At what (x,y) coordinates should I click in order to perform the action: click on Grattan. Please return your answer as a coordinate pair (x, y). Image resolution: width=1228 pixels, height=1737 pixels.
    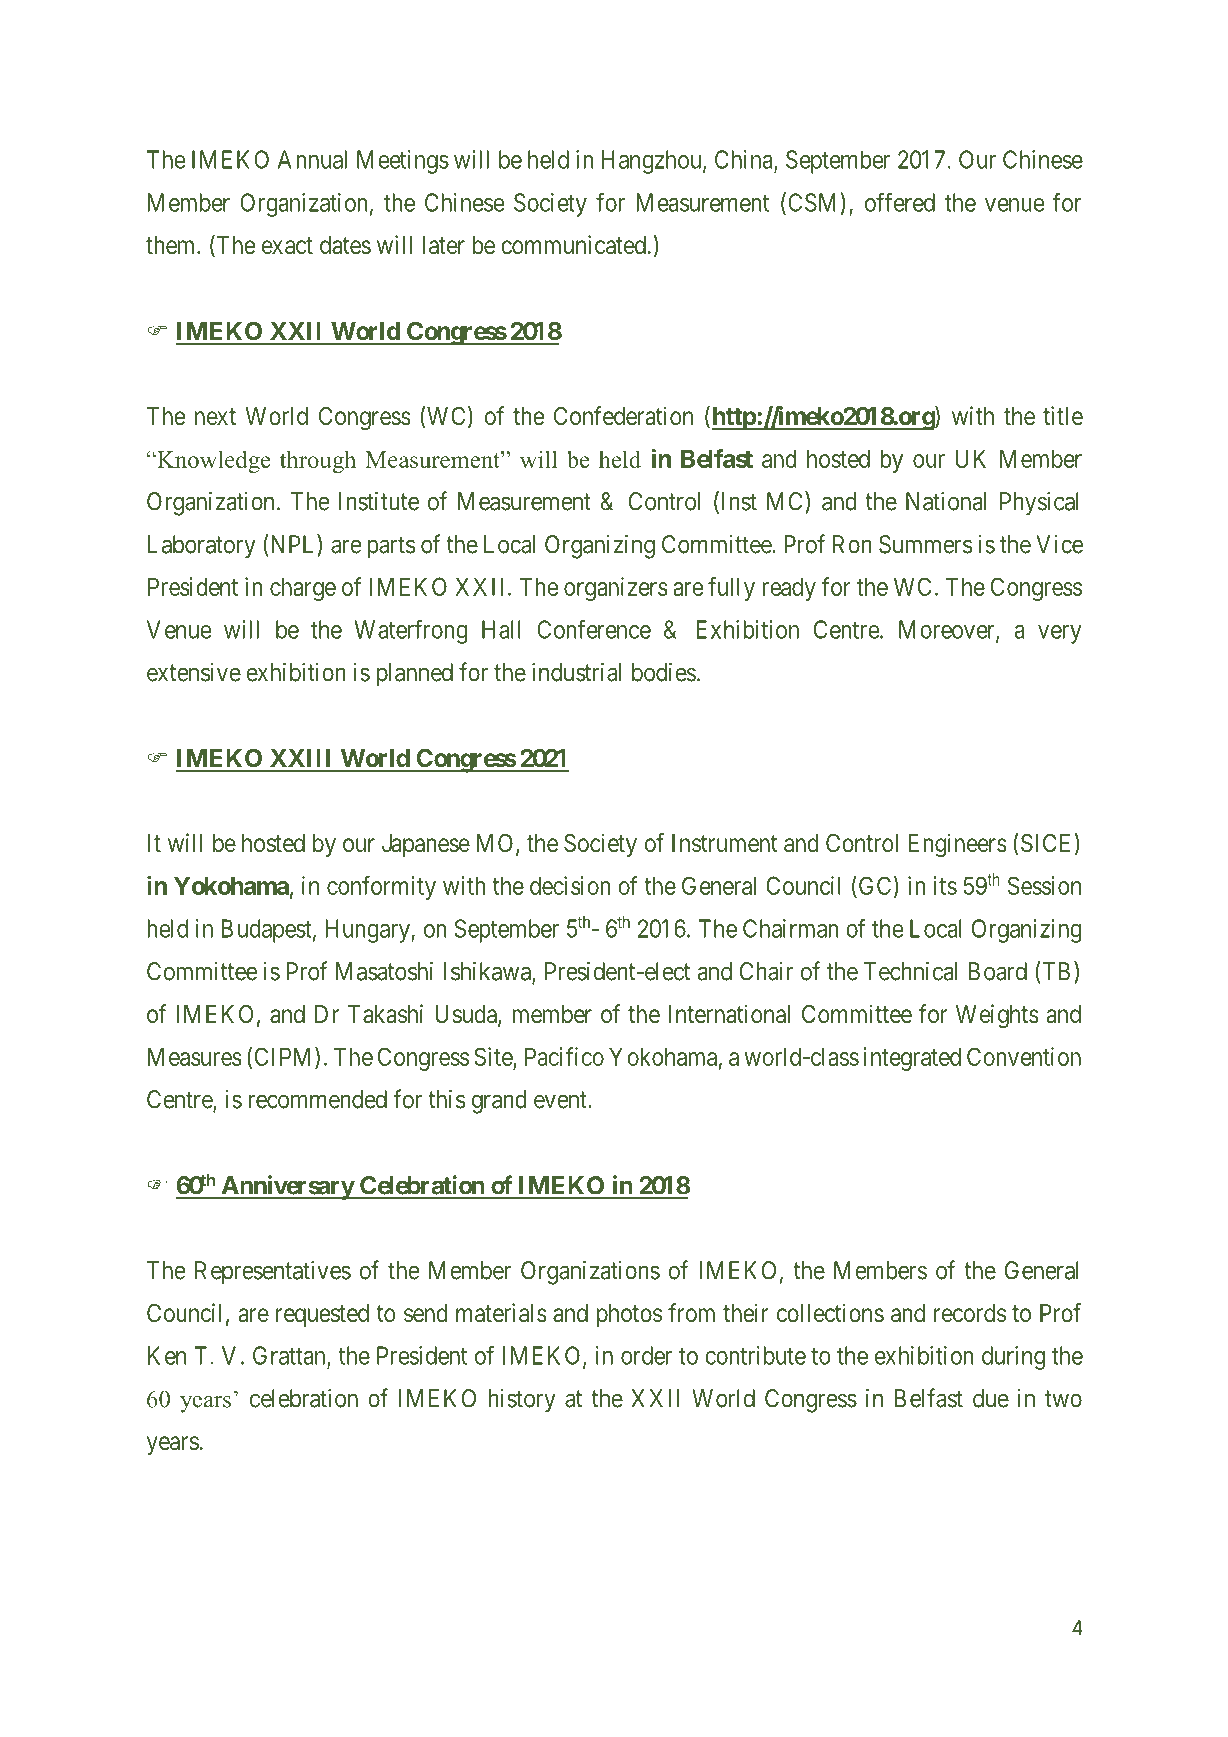
    Looking at the image, I should click on (290, 1356).
